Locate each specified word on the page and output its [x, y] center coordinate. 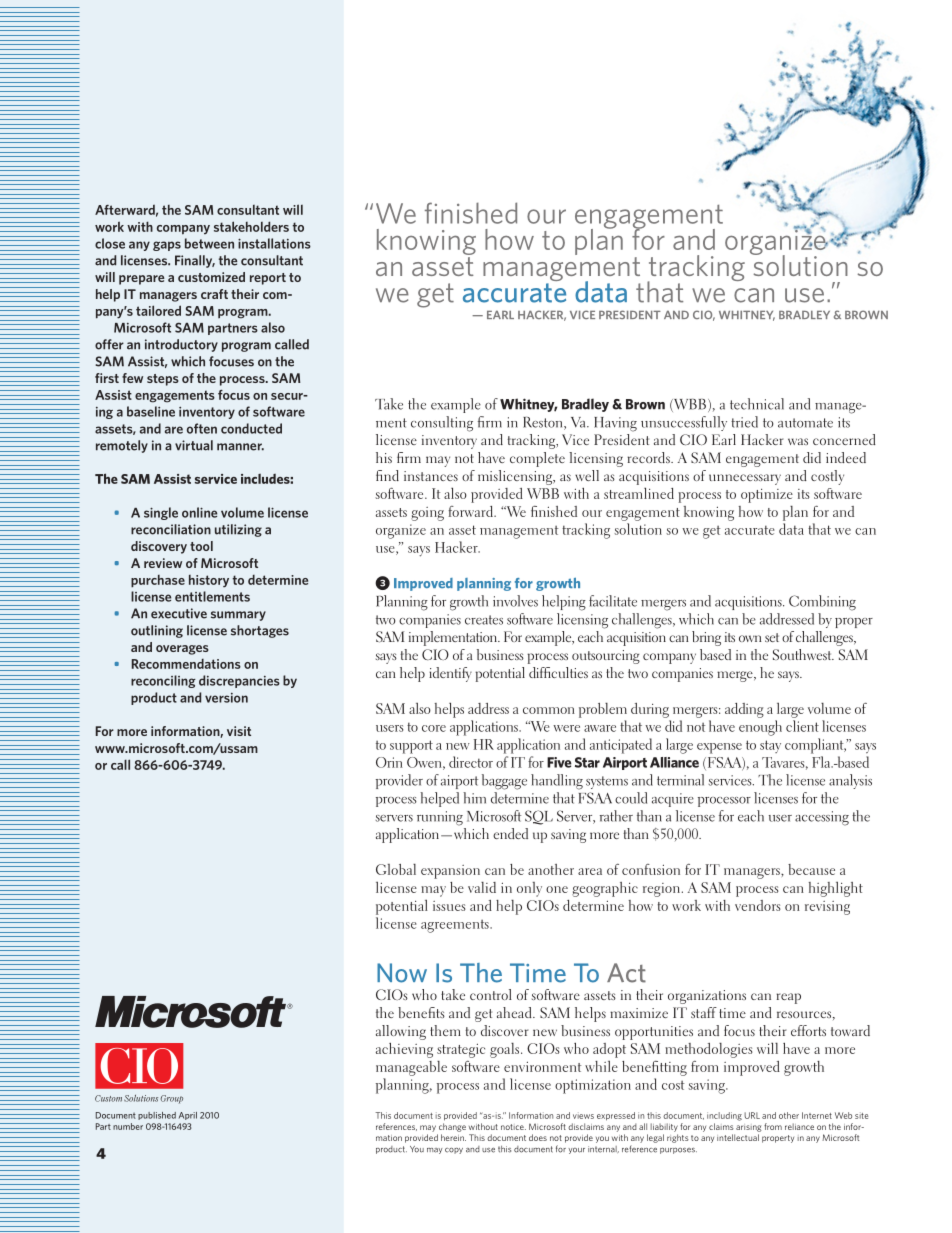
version [226, 698]
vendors [758, 905]
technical [757, 404]
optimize [767, 496]
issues [449, 906]
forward [471, 511]
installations [274, 243]
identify [450, 674]
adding [744, 710]
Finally [195, 261]
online [199, 512]
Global [396, 869]
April [188, 1116]
